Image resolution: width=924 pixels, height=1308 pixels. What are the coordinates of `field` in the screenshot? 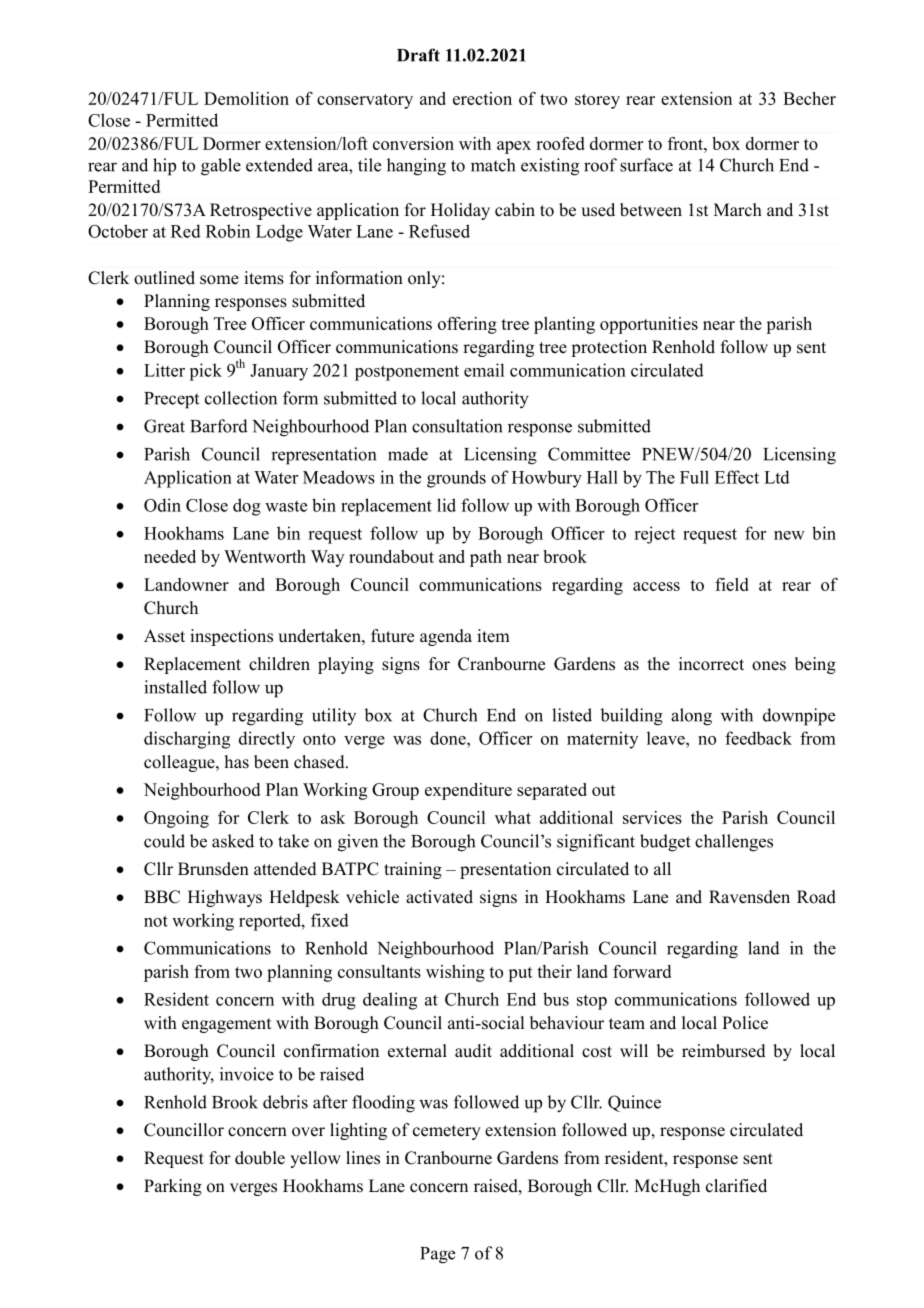 It's located at (732, 584).
